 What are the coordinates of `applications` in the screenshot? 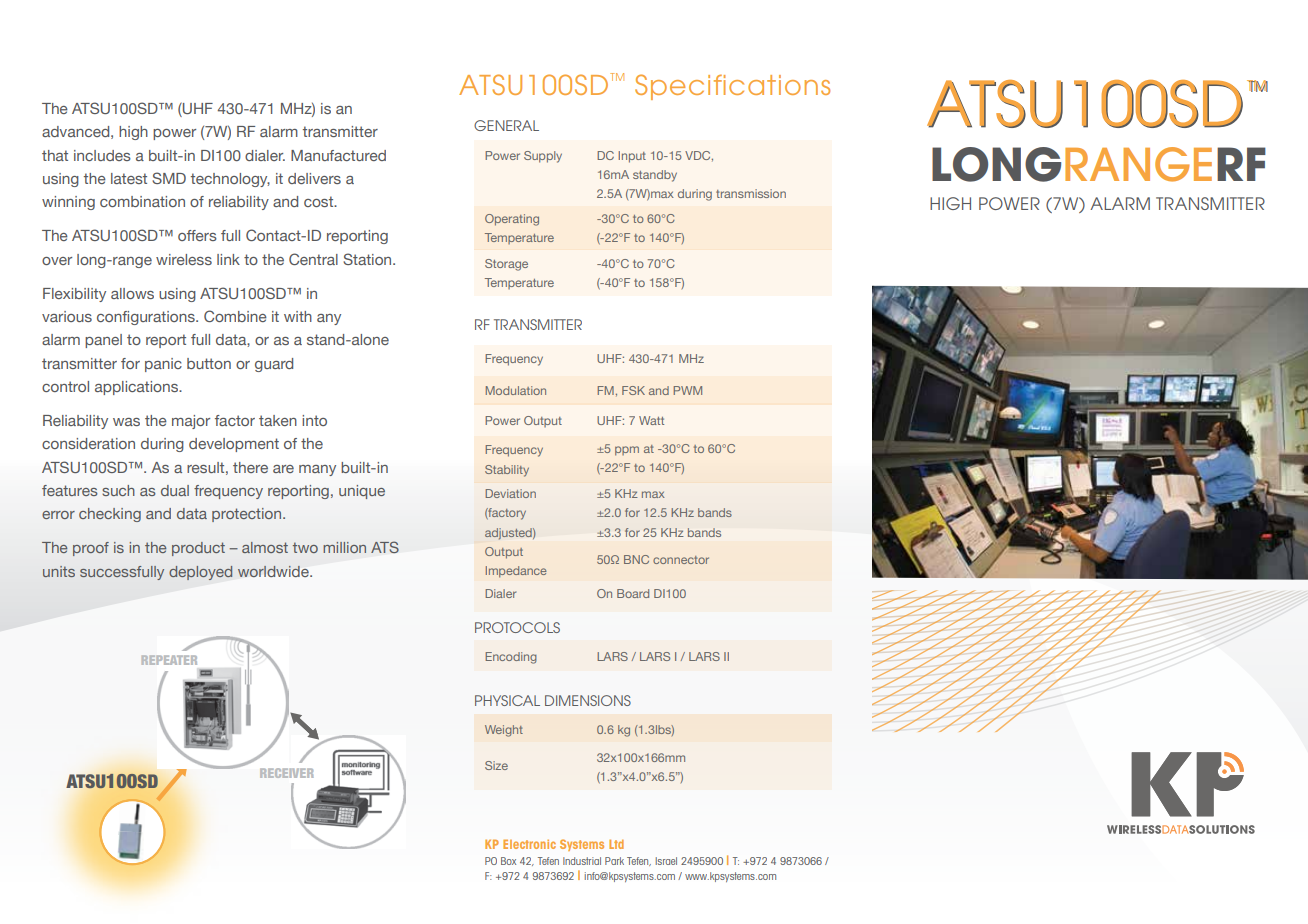 It's located at (138, 388).
